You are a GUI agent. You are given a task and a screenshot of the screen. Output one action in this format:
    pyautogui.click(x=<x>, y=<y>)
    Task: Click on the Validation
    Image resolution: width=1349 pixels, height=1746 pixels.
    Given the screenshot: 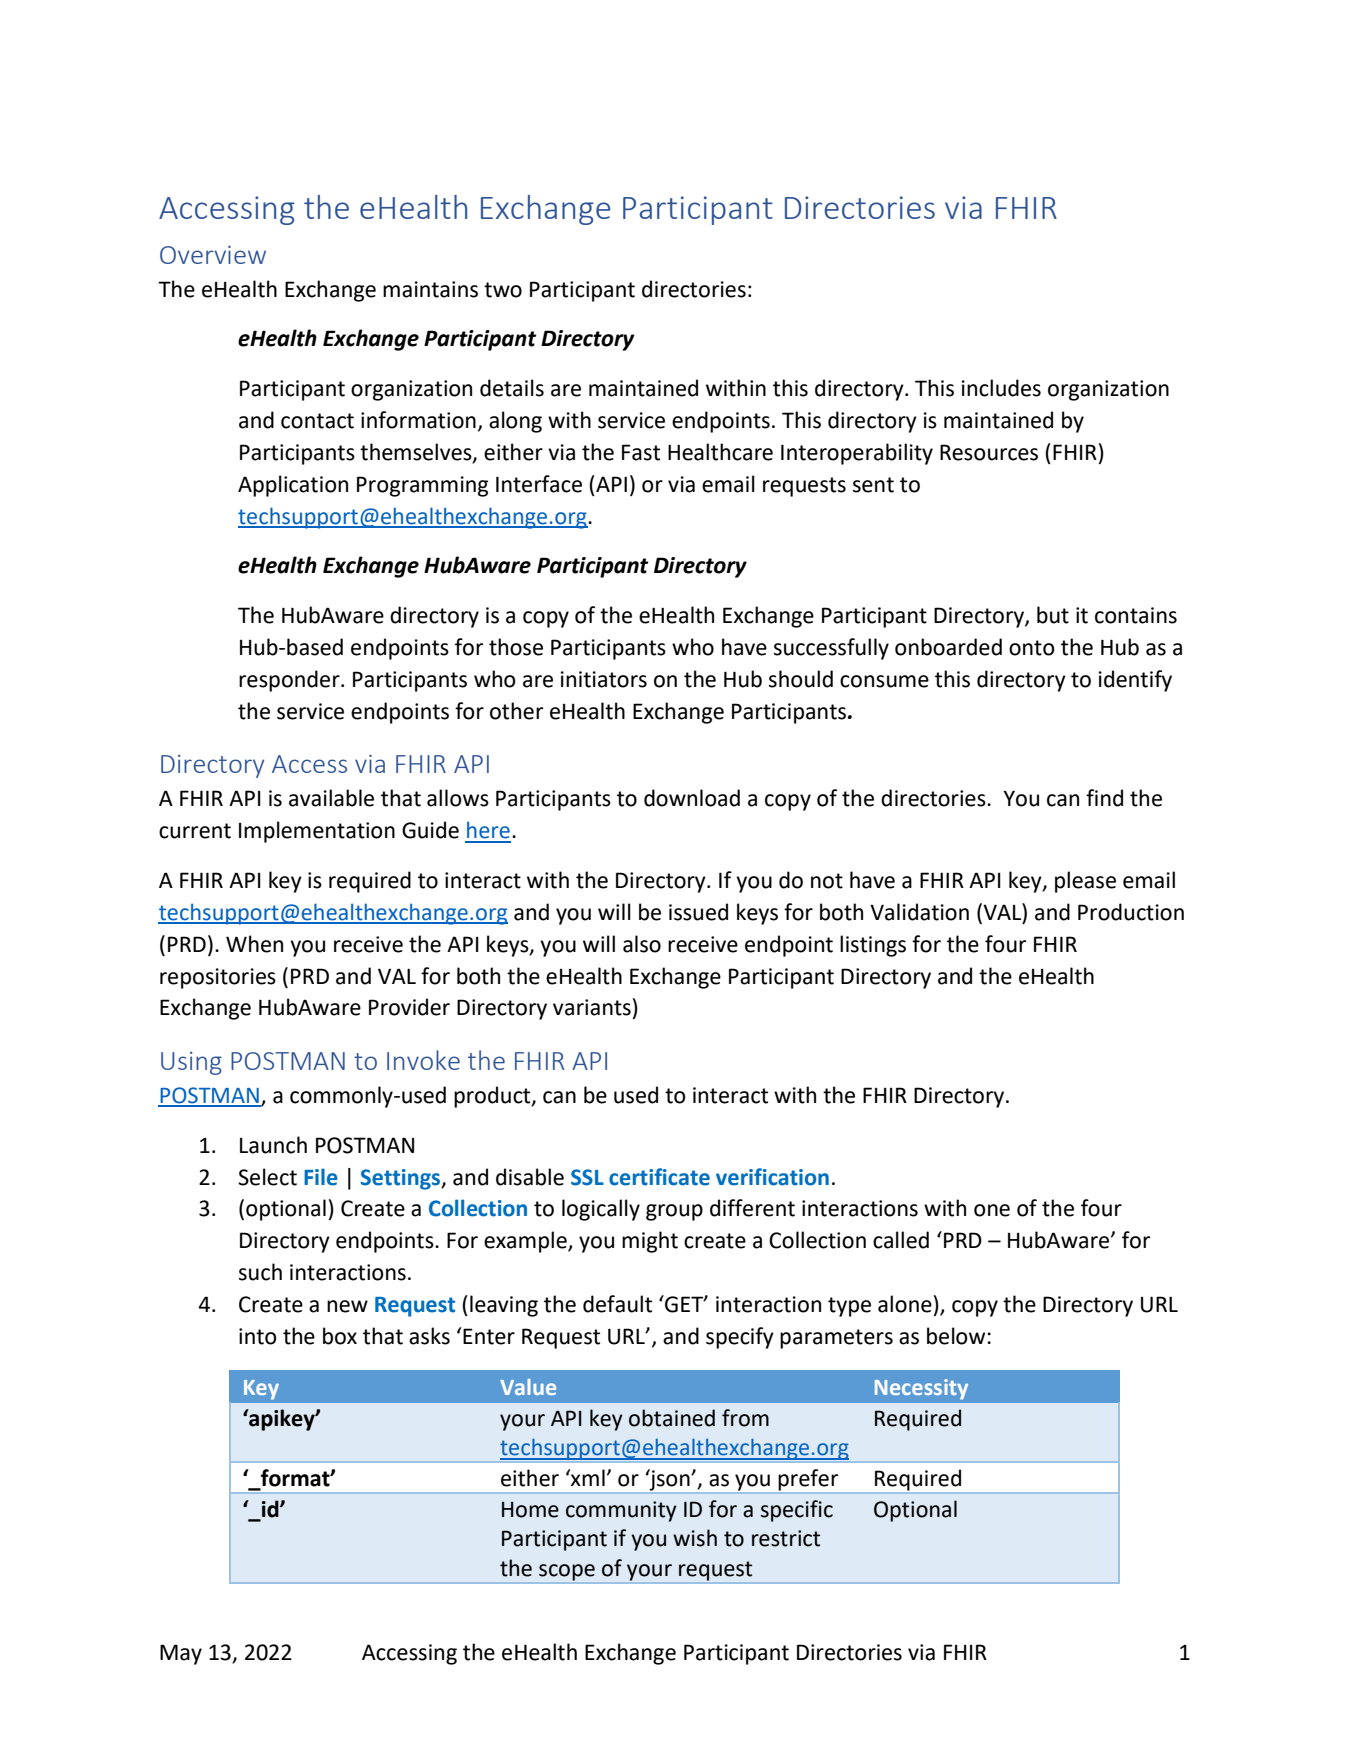 What is the action you would take?
    pyautogui.click(x=919, y=912)
